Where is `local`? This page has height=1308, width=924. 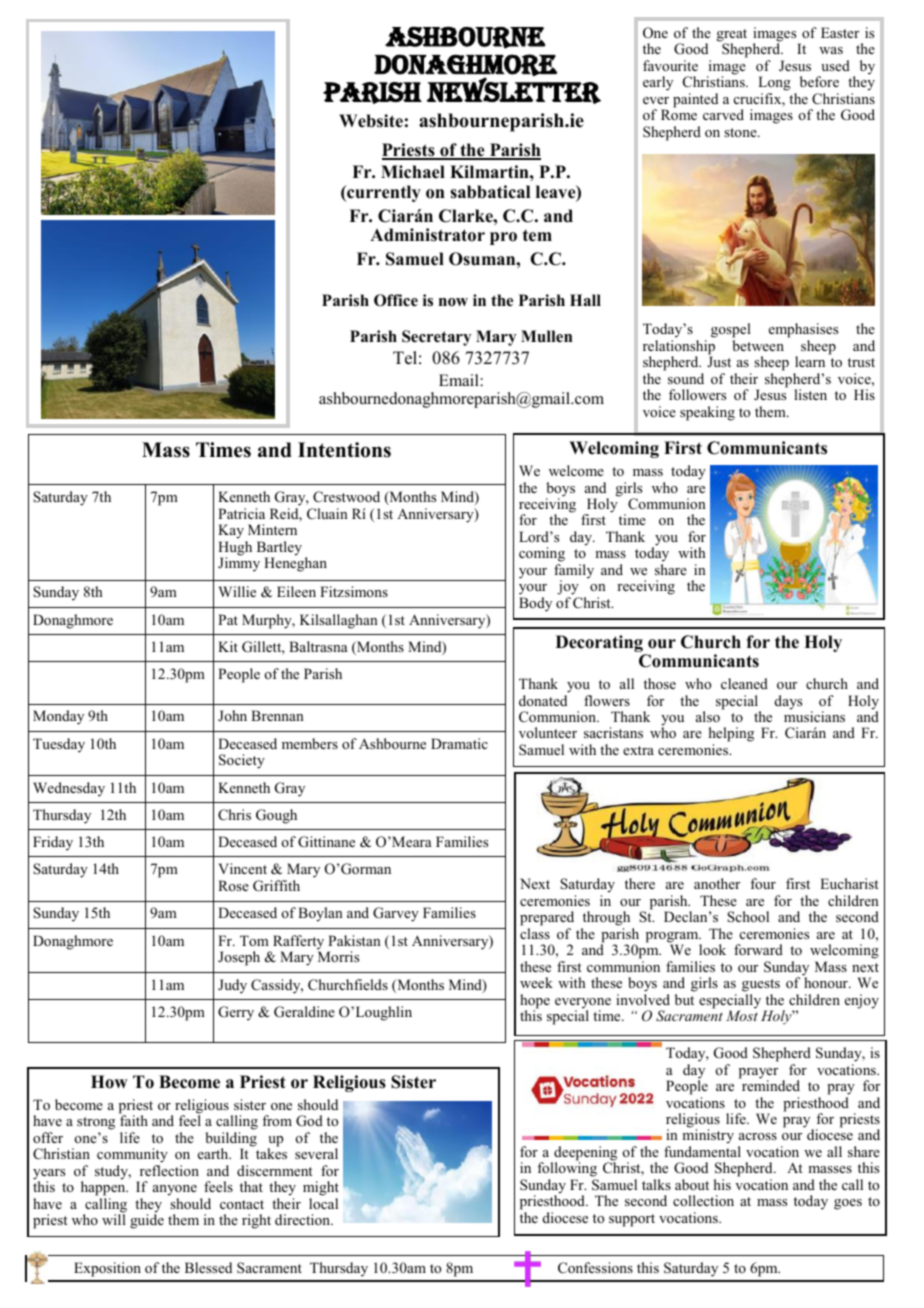 local is located at coordinates (323, 1203).
